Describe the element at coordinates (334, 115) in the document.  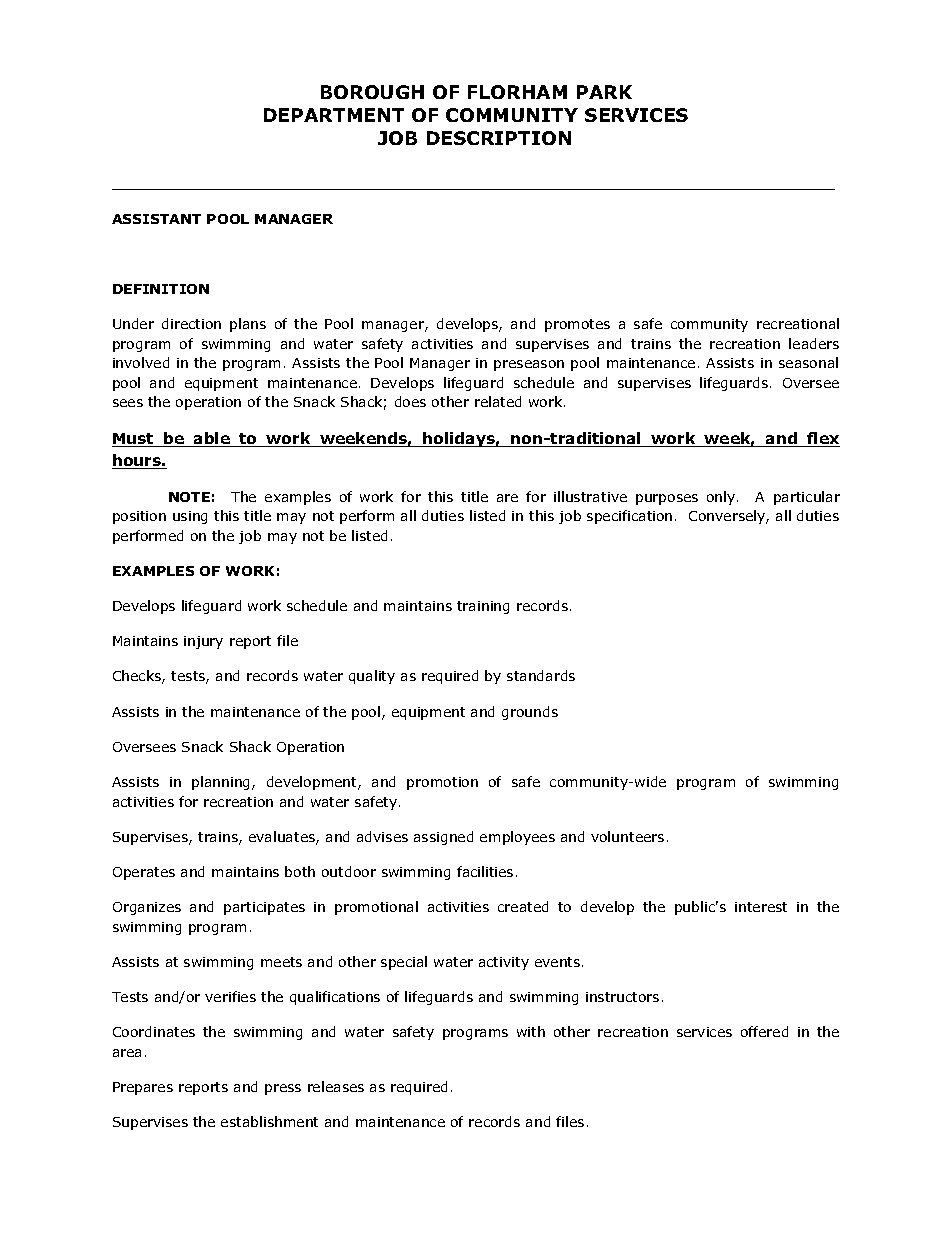
I see `DEPARTMENT` at that location.
